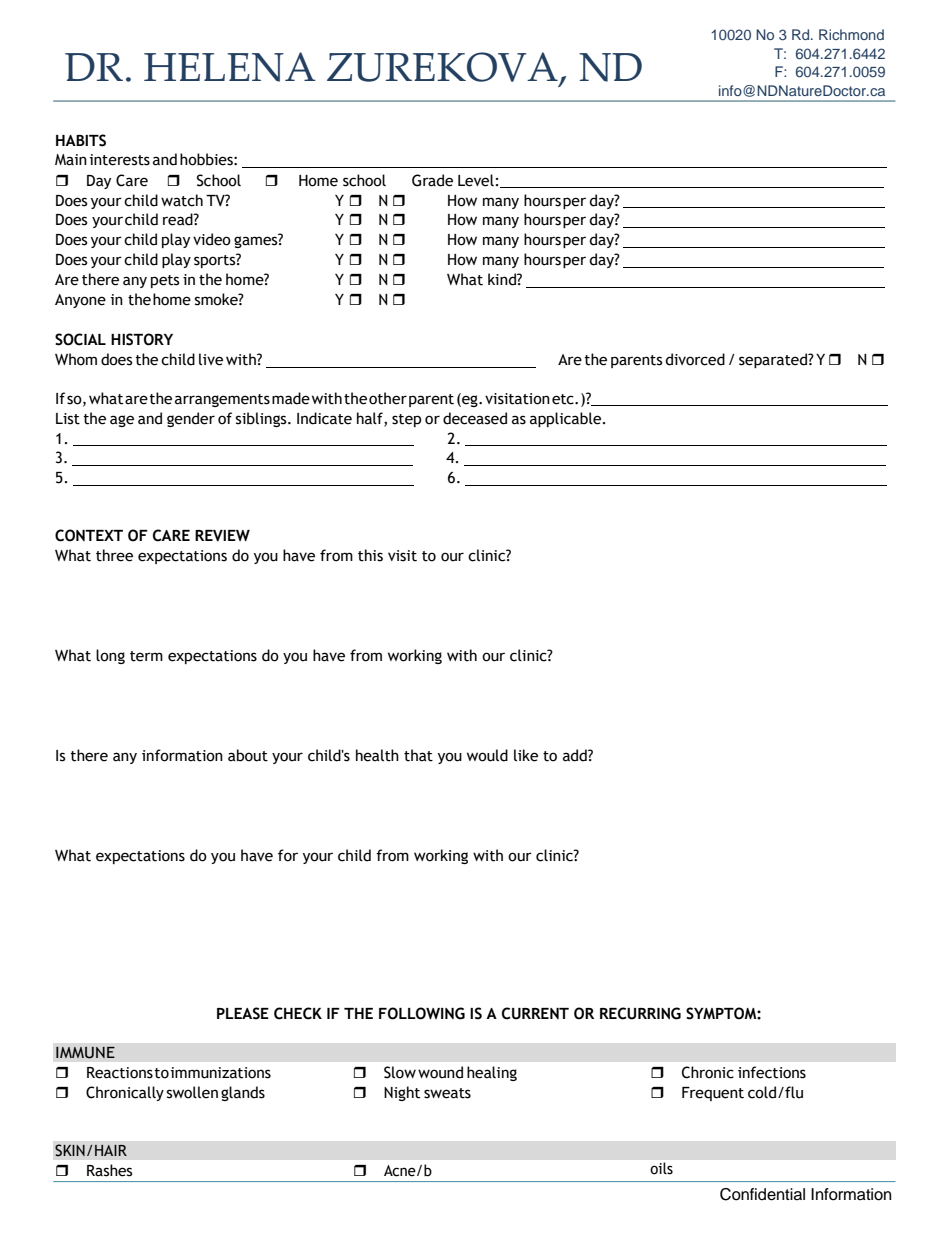 This image has height=1233, width=952. Describe the element at coordinates (576, 755) in the image. I see `add` at that location.
